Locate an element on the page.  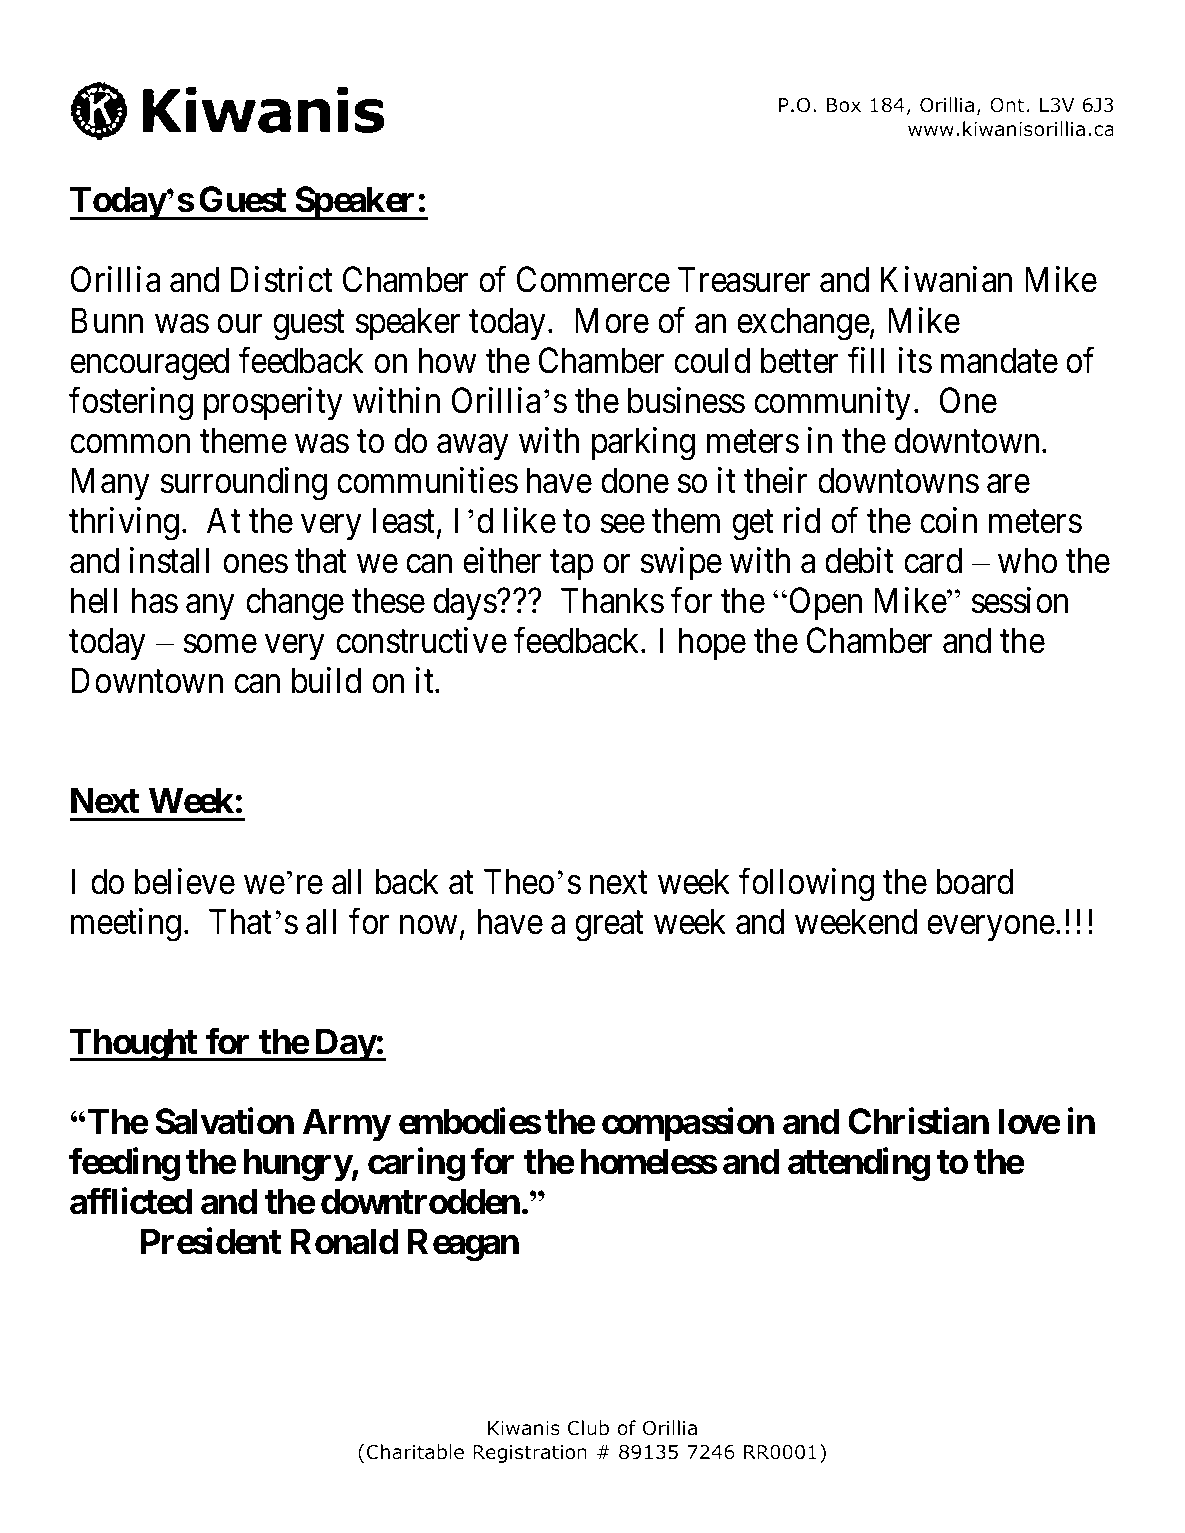
great is located at coordinates (609, 926).
